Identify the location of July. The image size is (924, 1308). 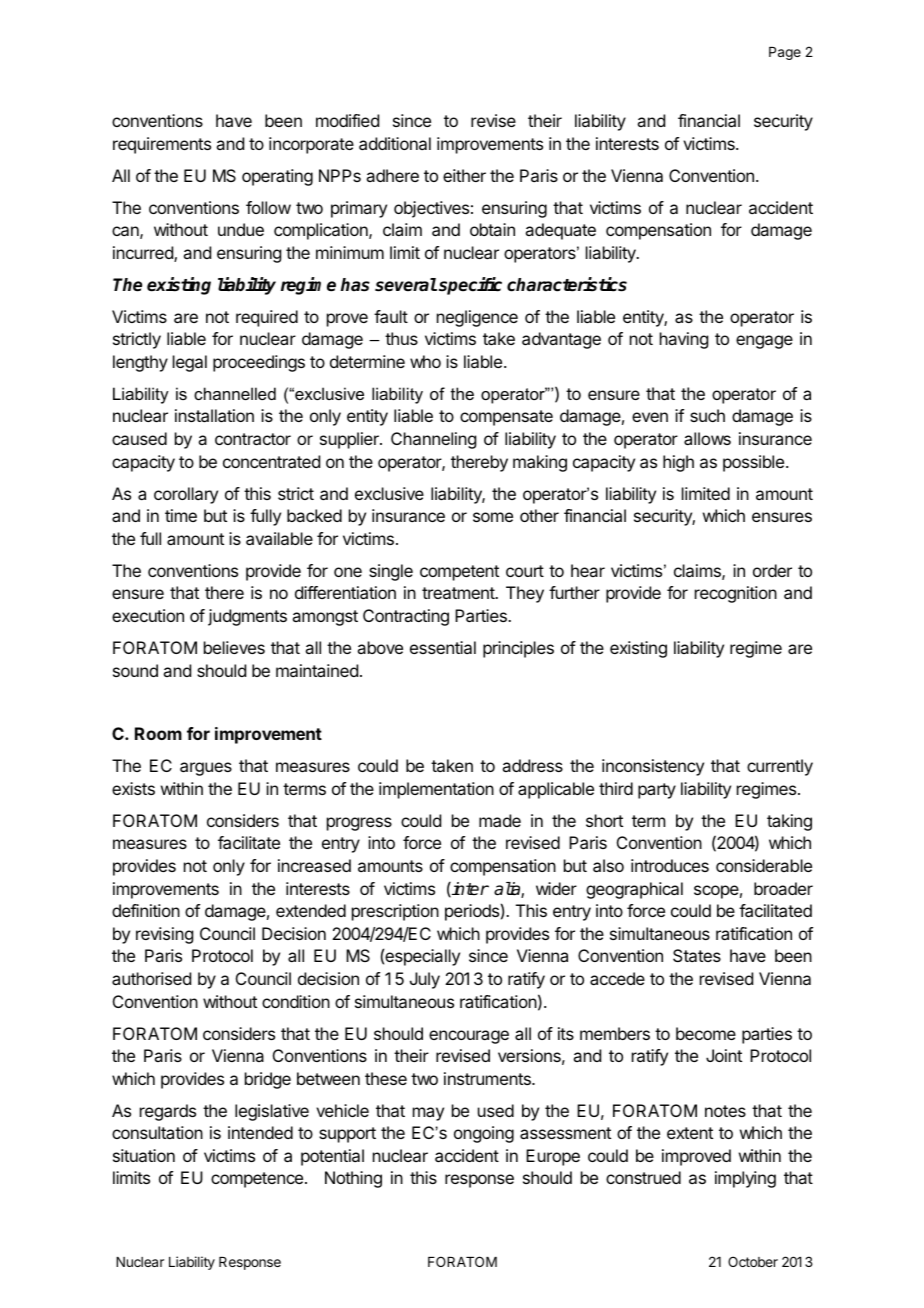
(425, 980).
